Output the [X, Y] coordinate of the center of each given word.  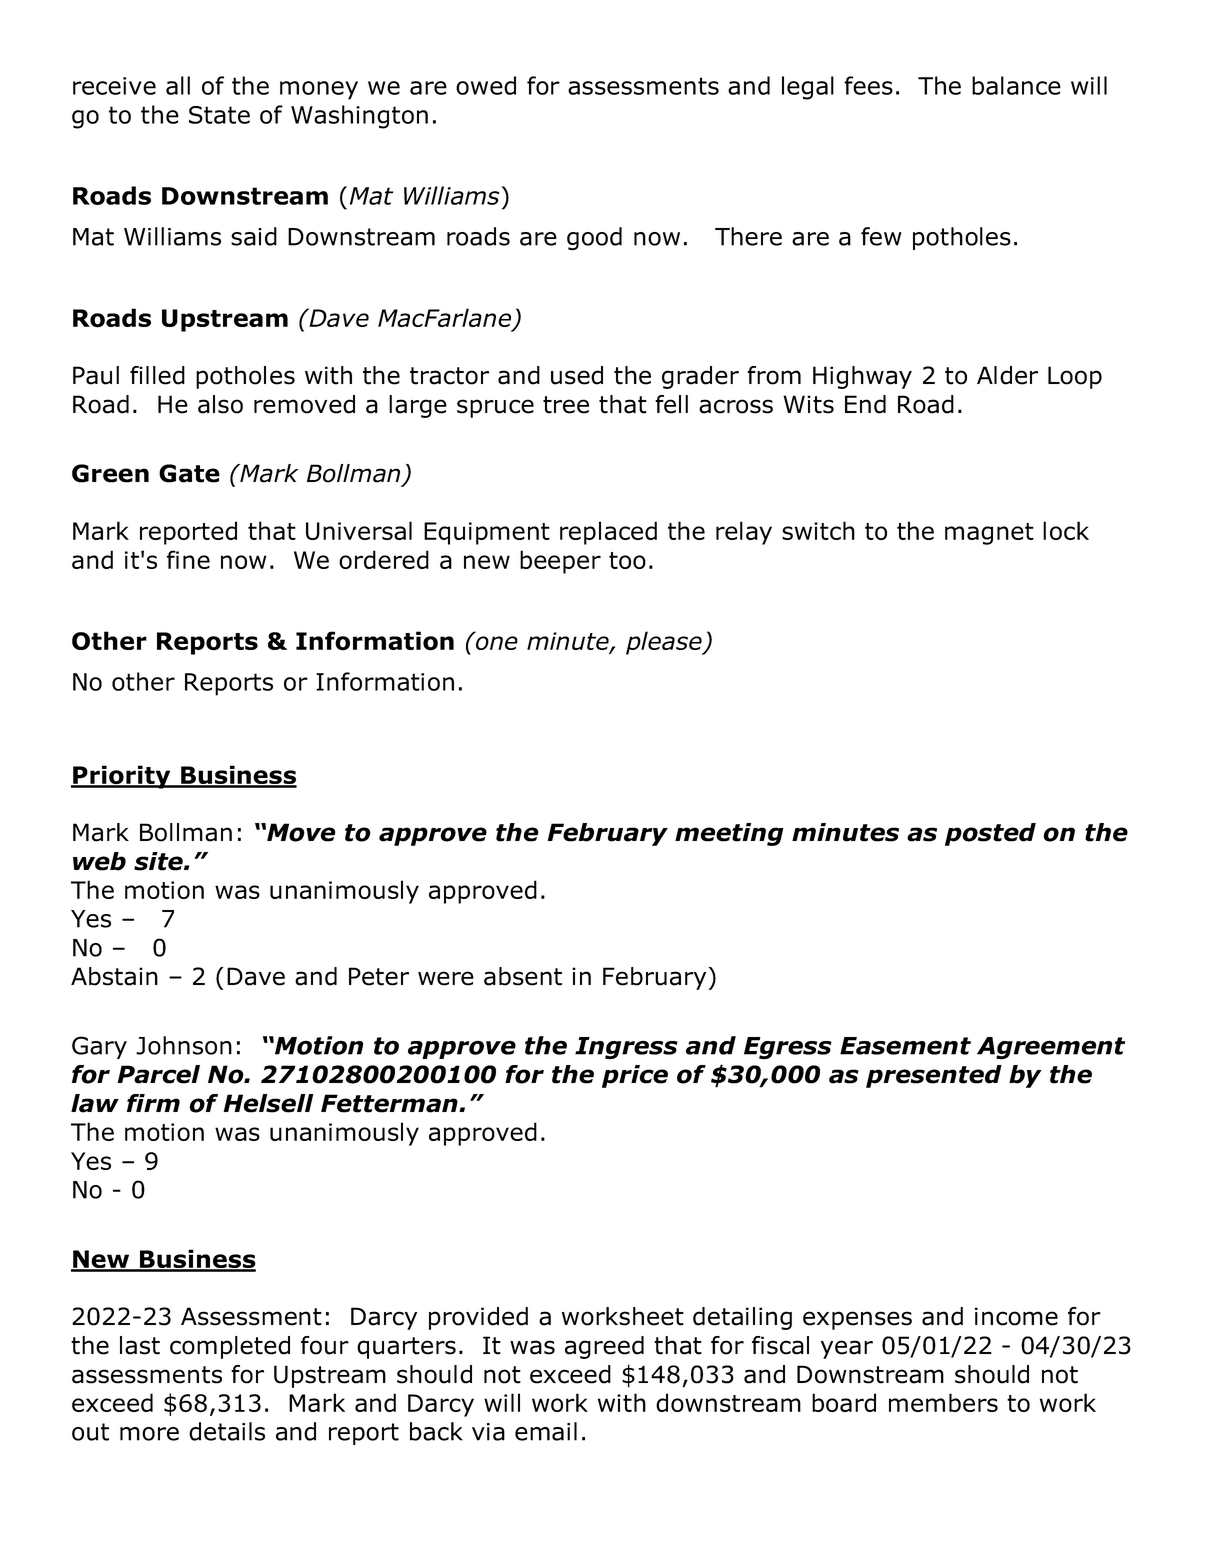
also [220, 404]
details [227, 1431]
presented [934, 1076]
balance [1016, 85]
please [665, 643]
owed [486, 85]
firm [153, 1103]
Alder [1007, 375]
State [219, 115]
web [99, 861]
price [635, 1076]
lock [1066, 530]
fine [188, 559]
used [577, 375]
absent [523, 976]
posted [990, 834]
